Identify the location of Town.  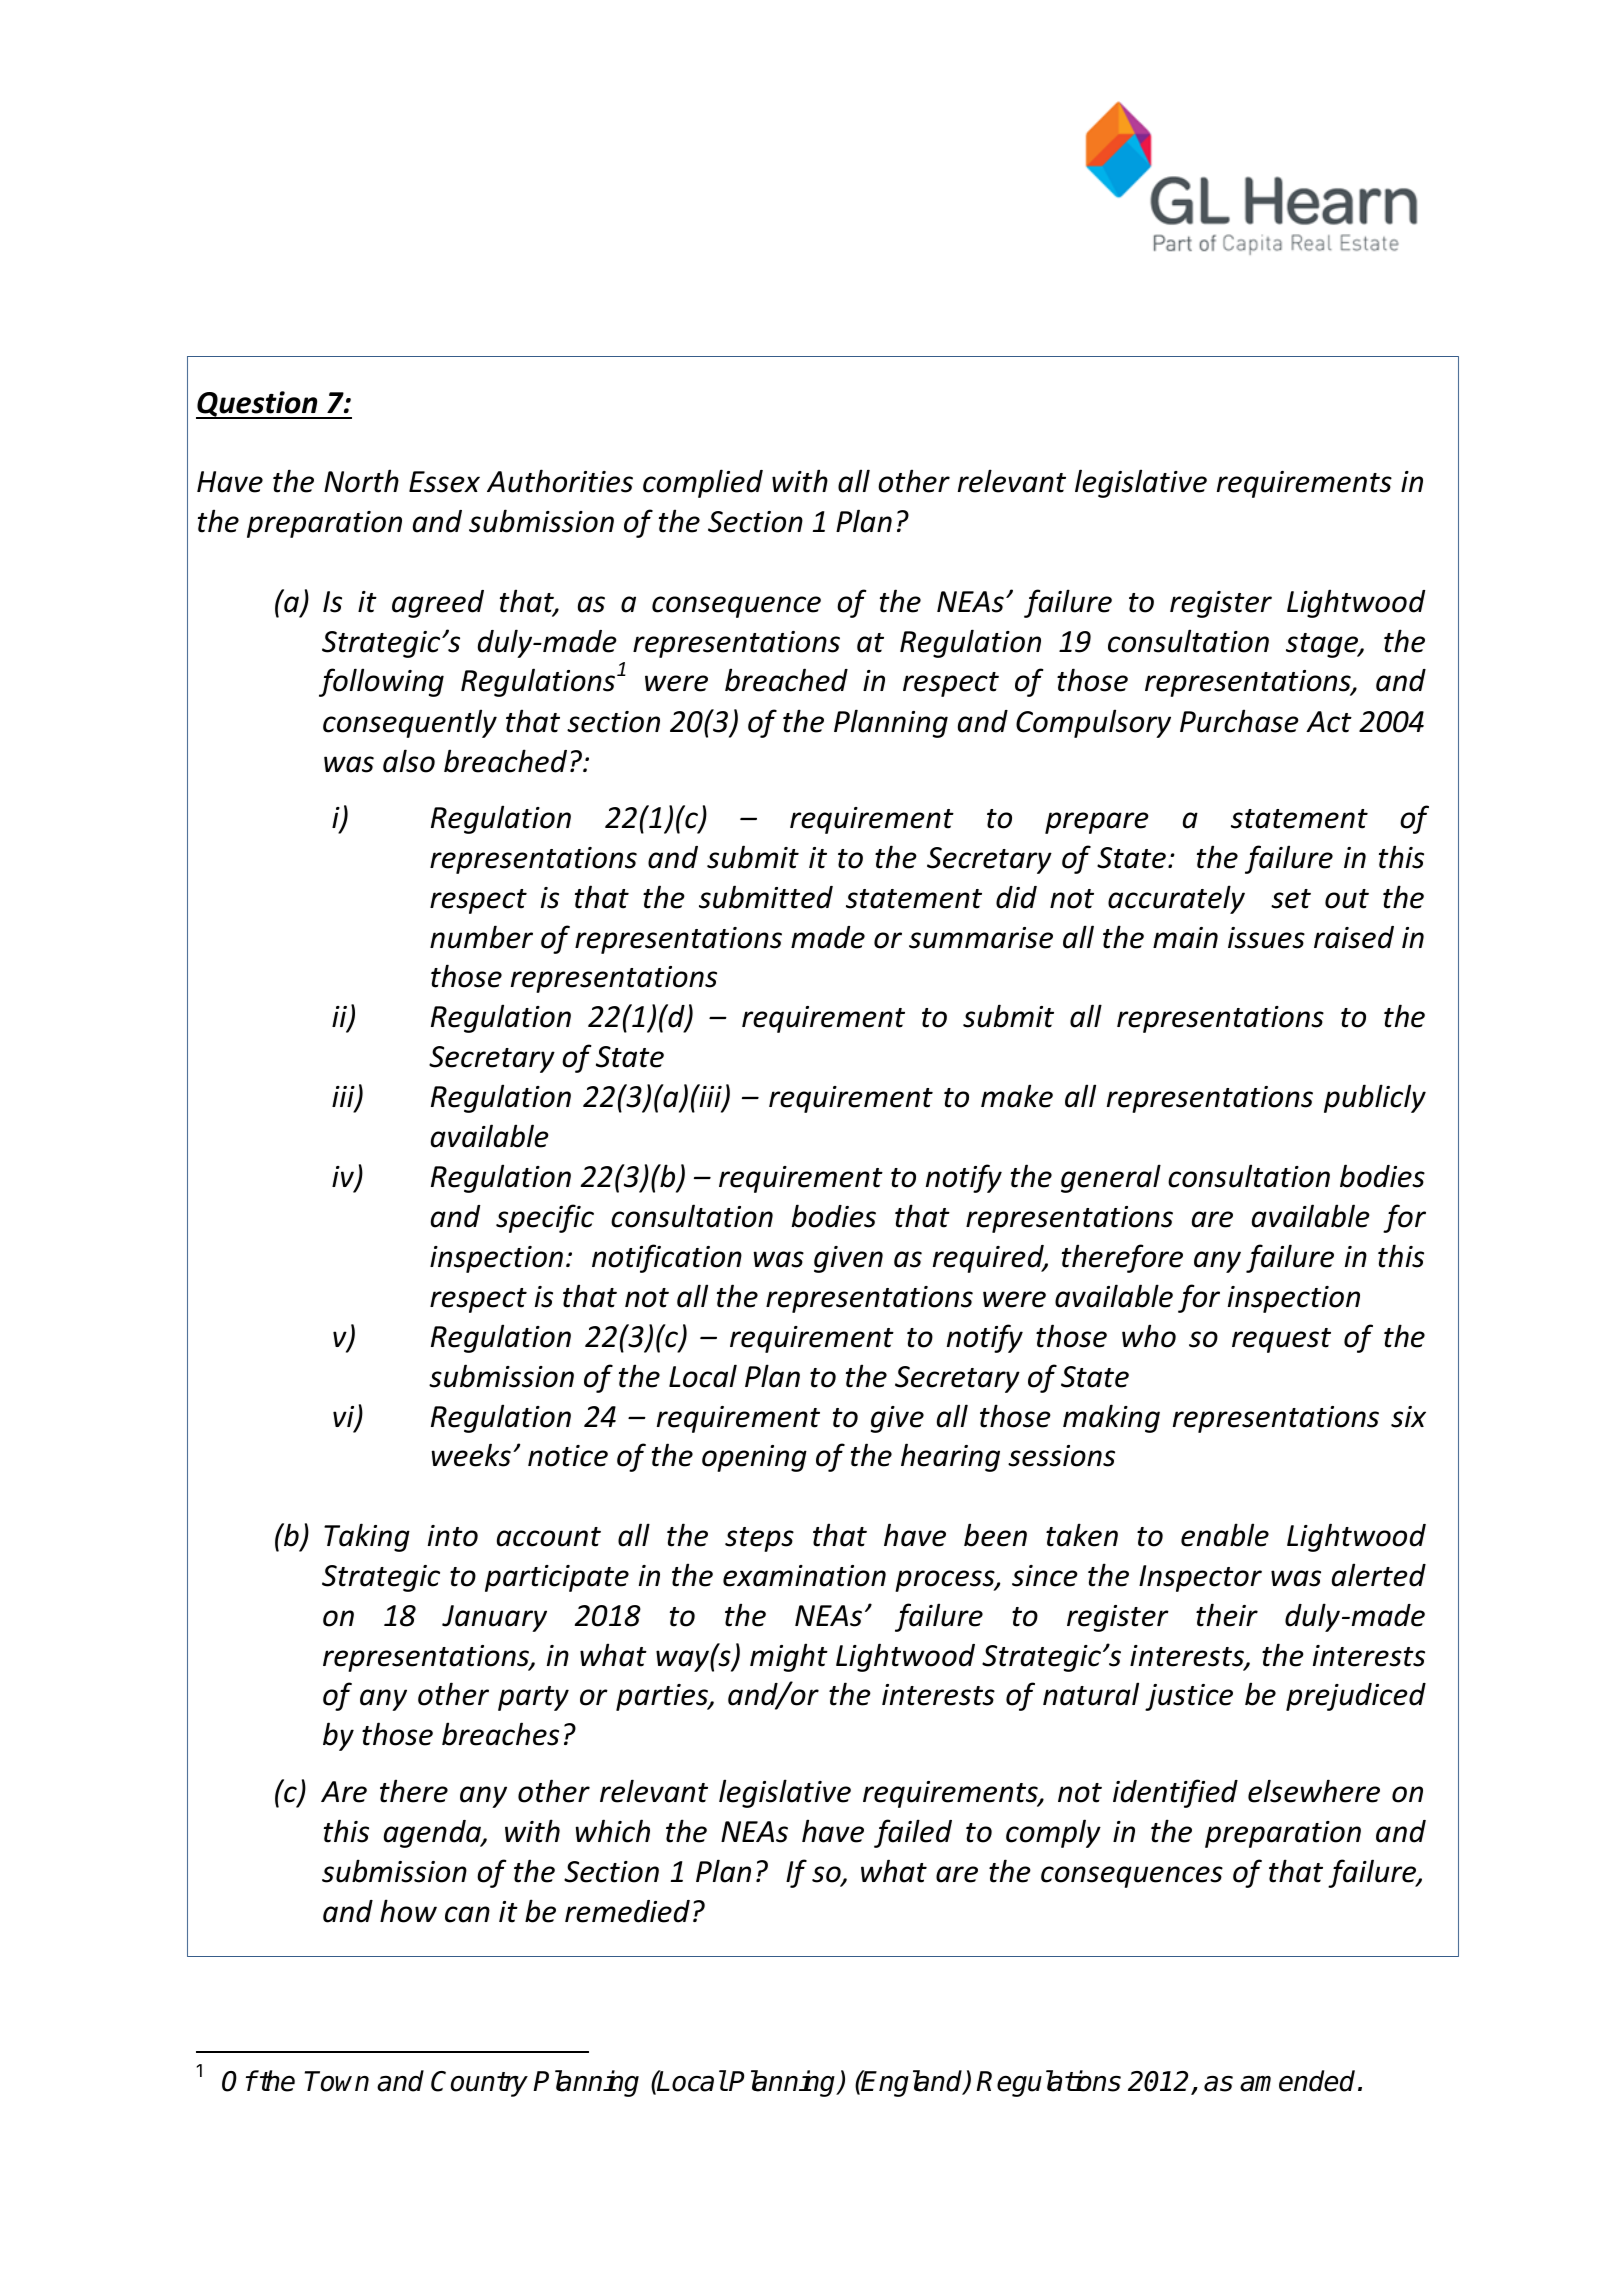
(337, 2081).
